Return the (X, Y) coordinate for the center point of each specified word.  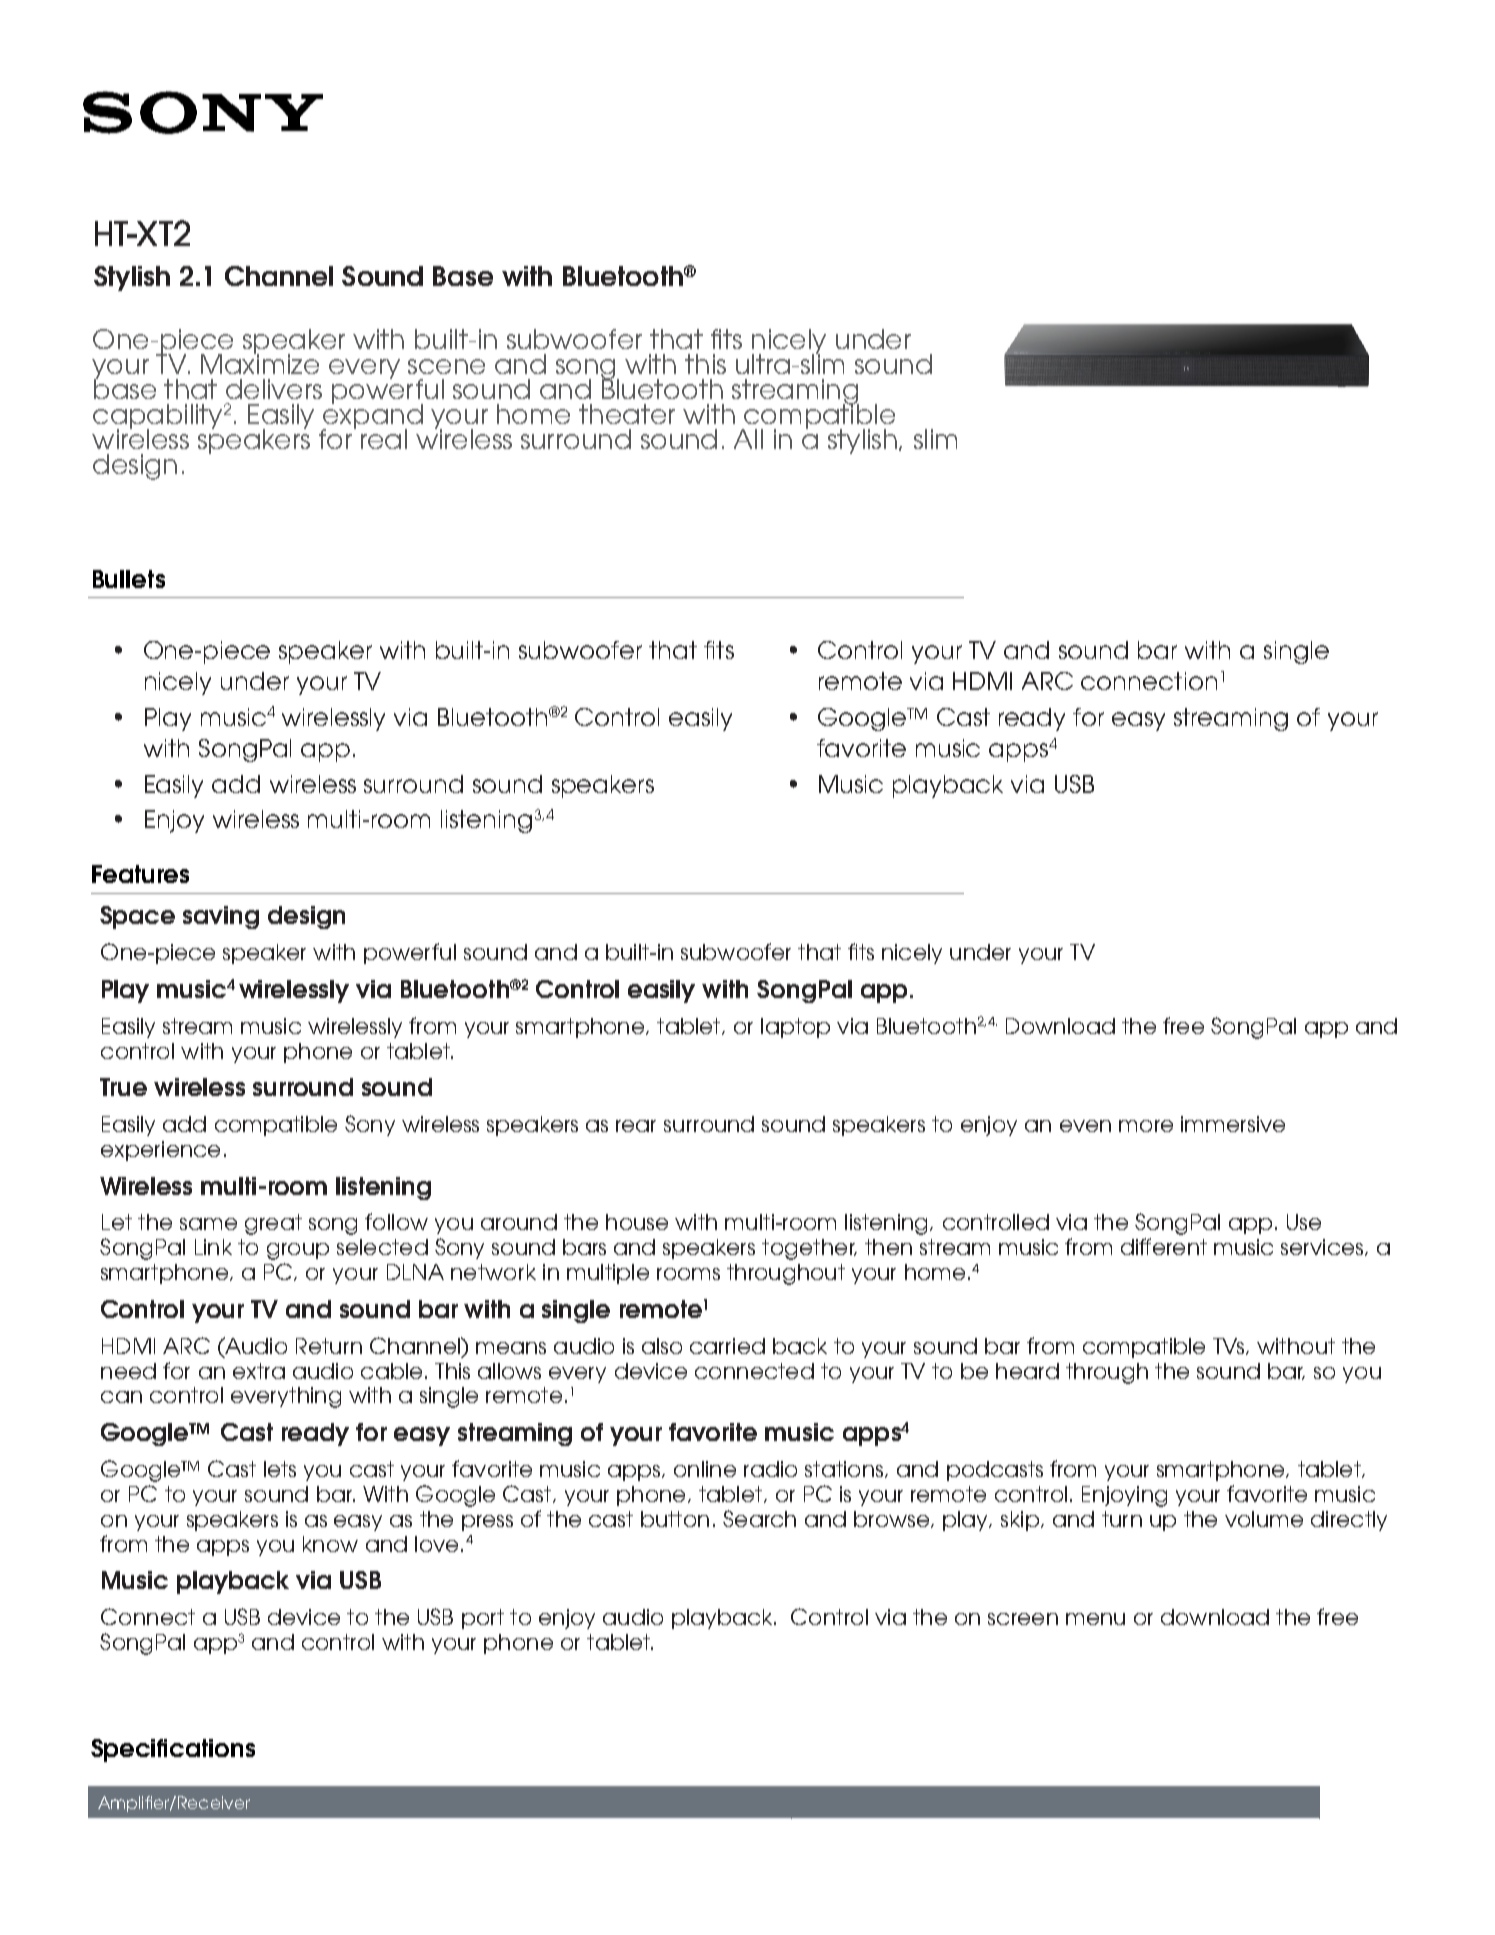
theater (627, 414)
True (123, 1087)
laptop (795, 1028)
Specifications (173, 1750)
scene (446, 366)
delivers (274, 389)
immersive (1233, 1124)
